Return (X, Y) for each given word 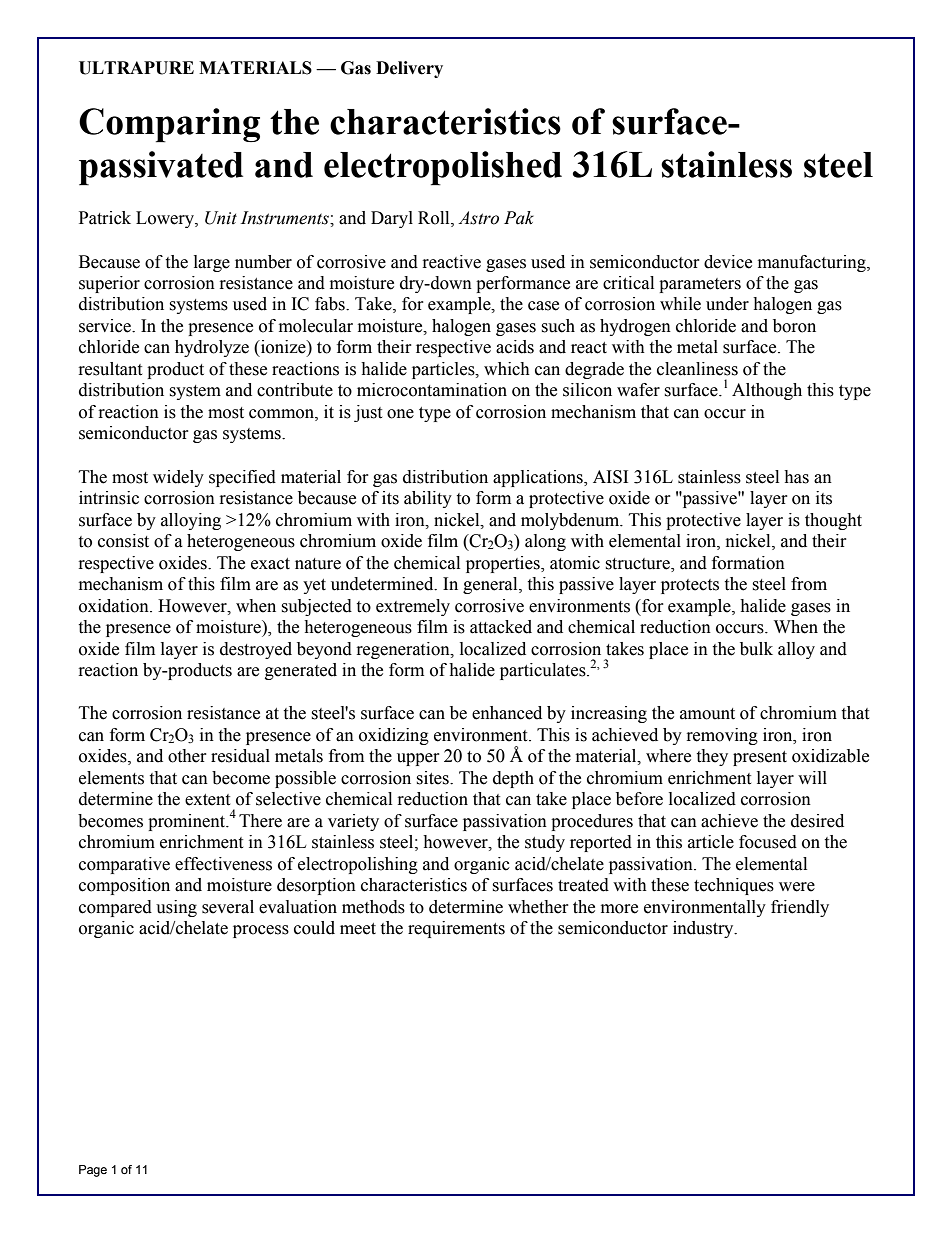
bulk (756, 649)
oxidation (115, 606)
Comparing (169, 125)
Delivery (409, 69)
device (728, 262)
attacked (501, 627)
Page (93, 1171)
